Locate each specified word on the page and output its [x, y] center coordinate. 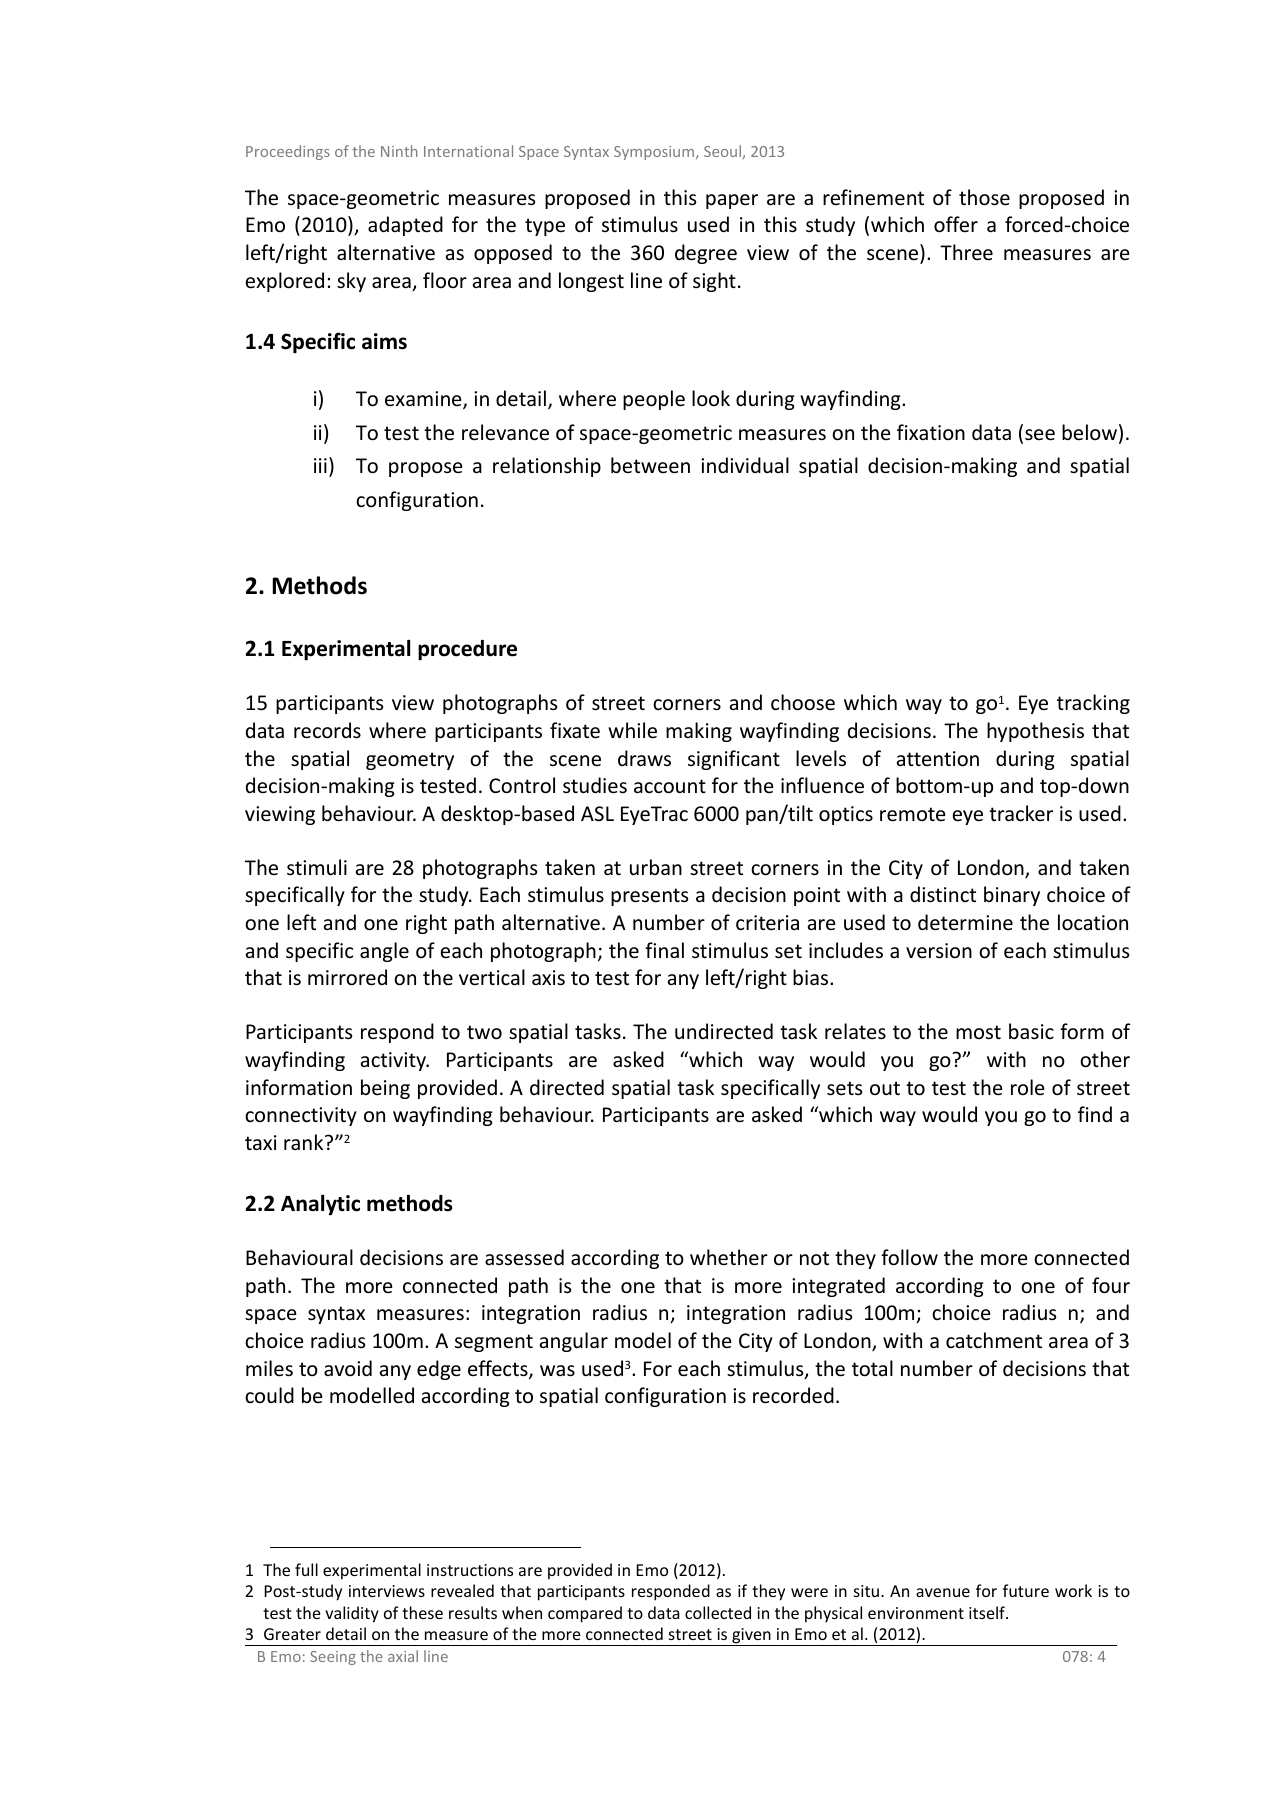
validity [352, 1614]
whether [729, 1257]
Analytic [320, 1205]
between [650, 465]
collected [718, 1612]
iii [320, 465]
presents [649, 897]
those [984, 197]
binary [1012, 896]
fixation [931, 432]
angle [384, 952]
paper [732, 201]
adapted [405, 226]
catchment [994, 1340]
